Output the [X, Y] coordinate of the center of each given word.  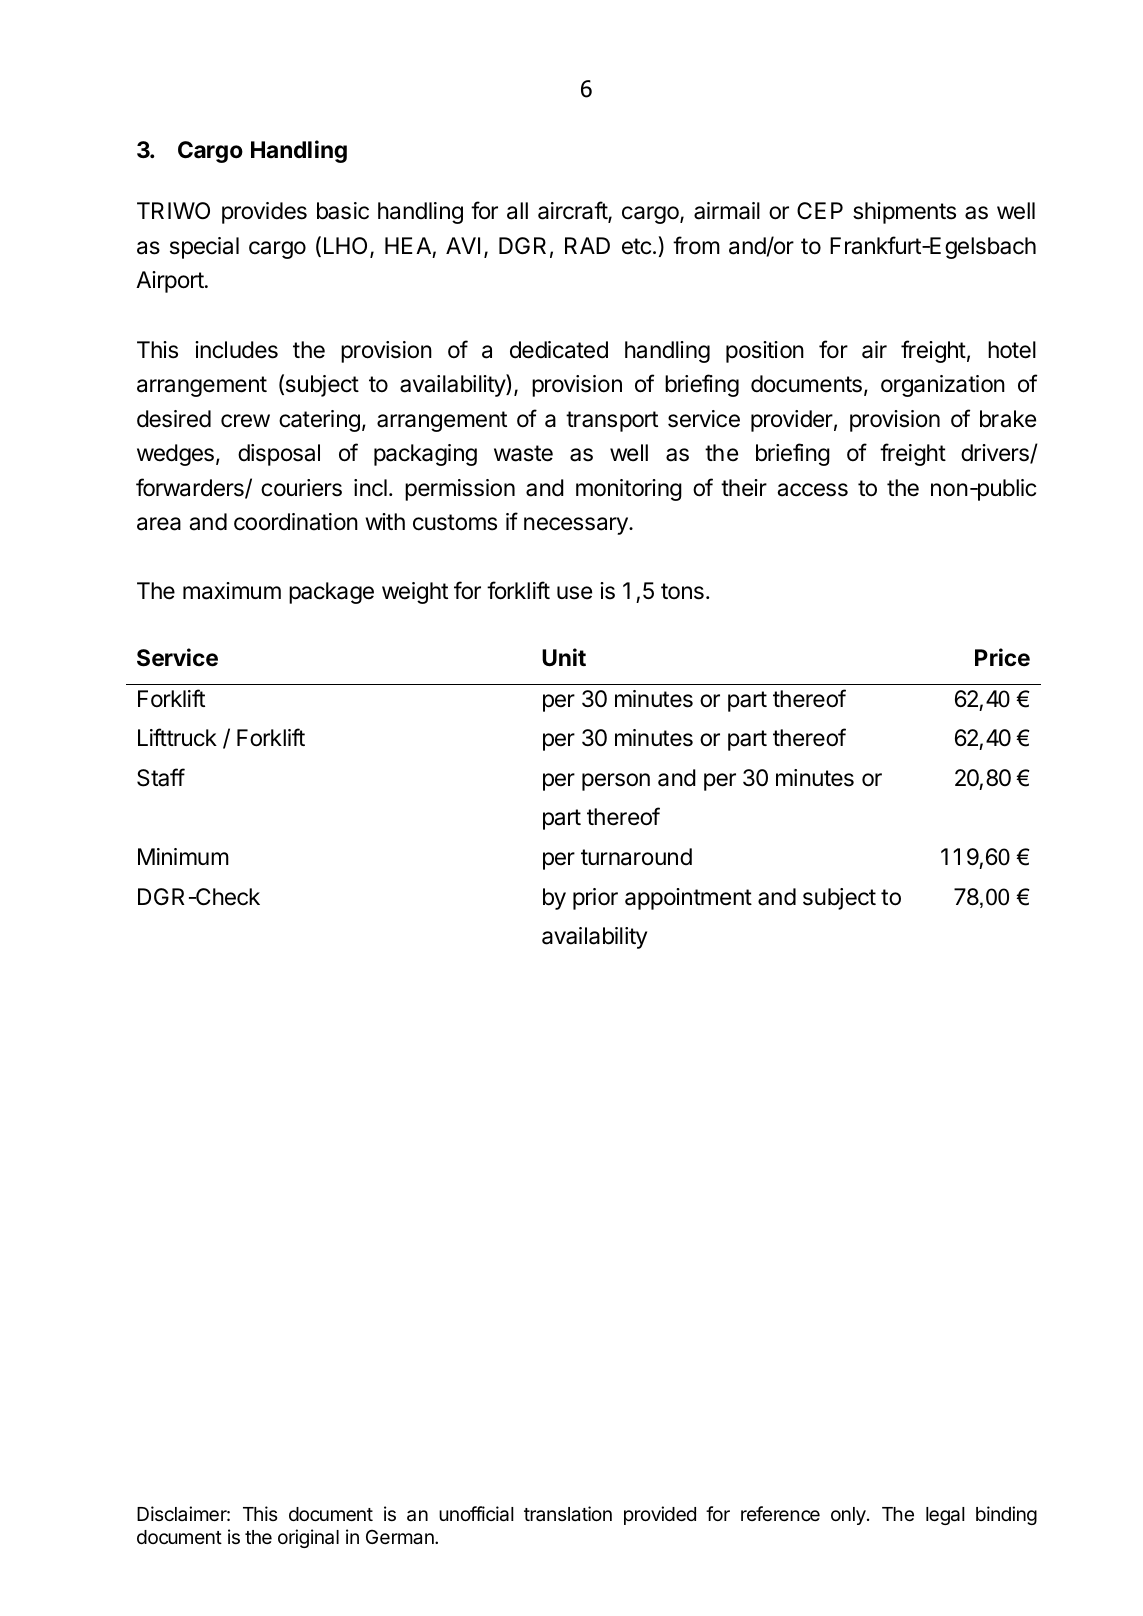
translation [568, 1513]
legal [945, 1516]
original [308, 1538]
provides [264, 213]
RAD [587, 245]
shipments [904, 213]
